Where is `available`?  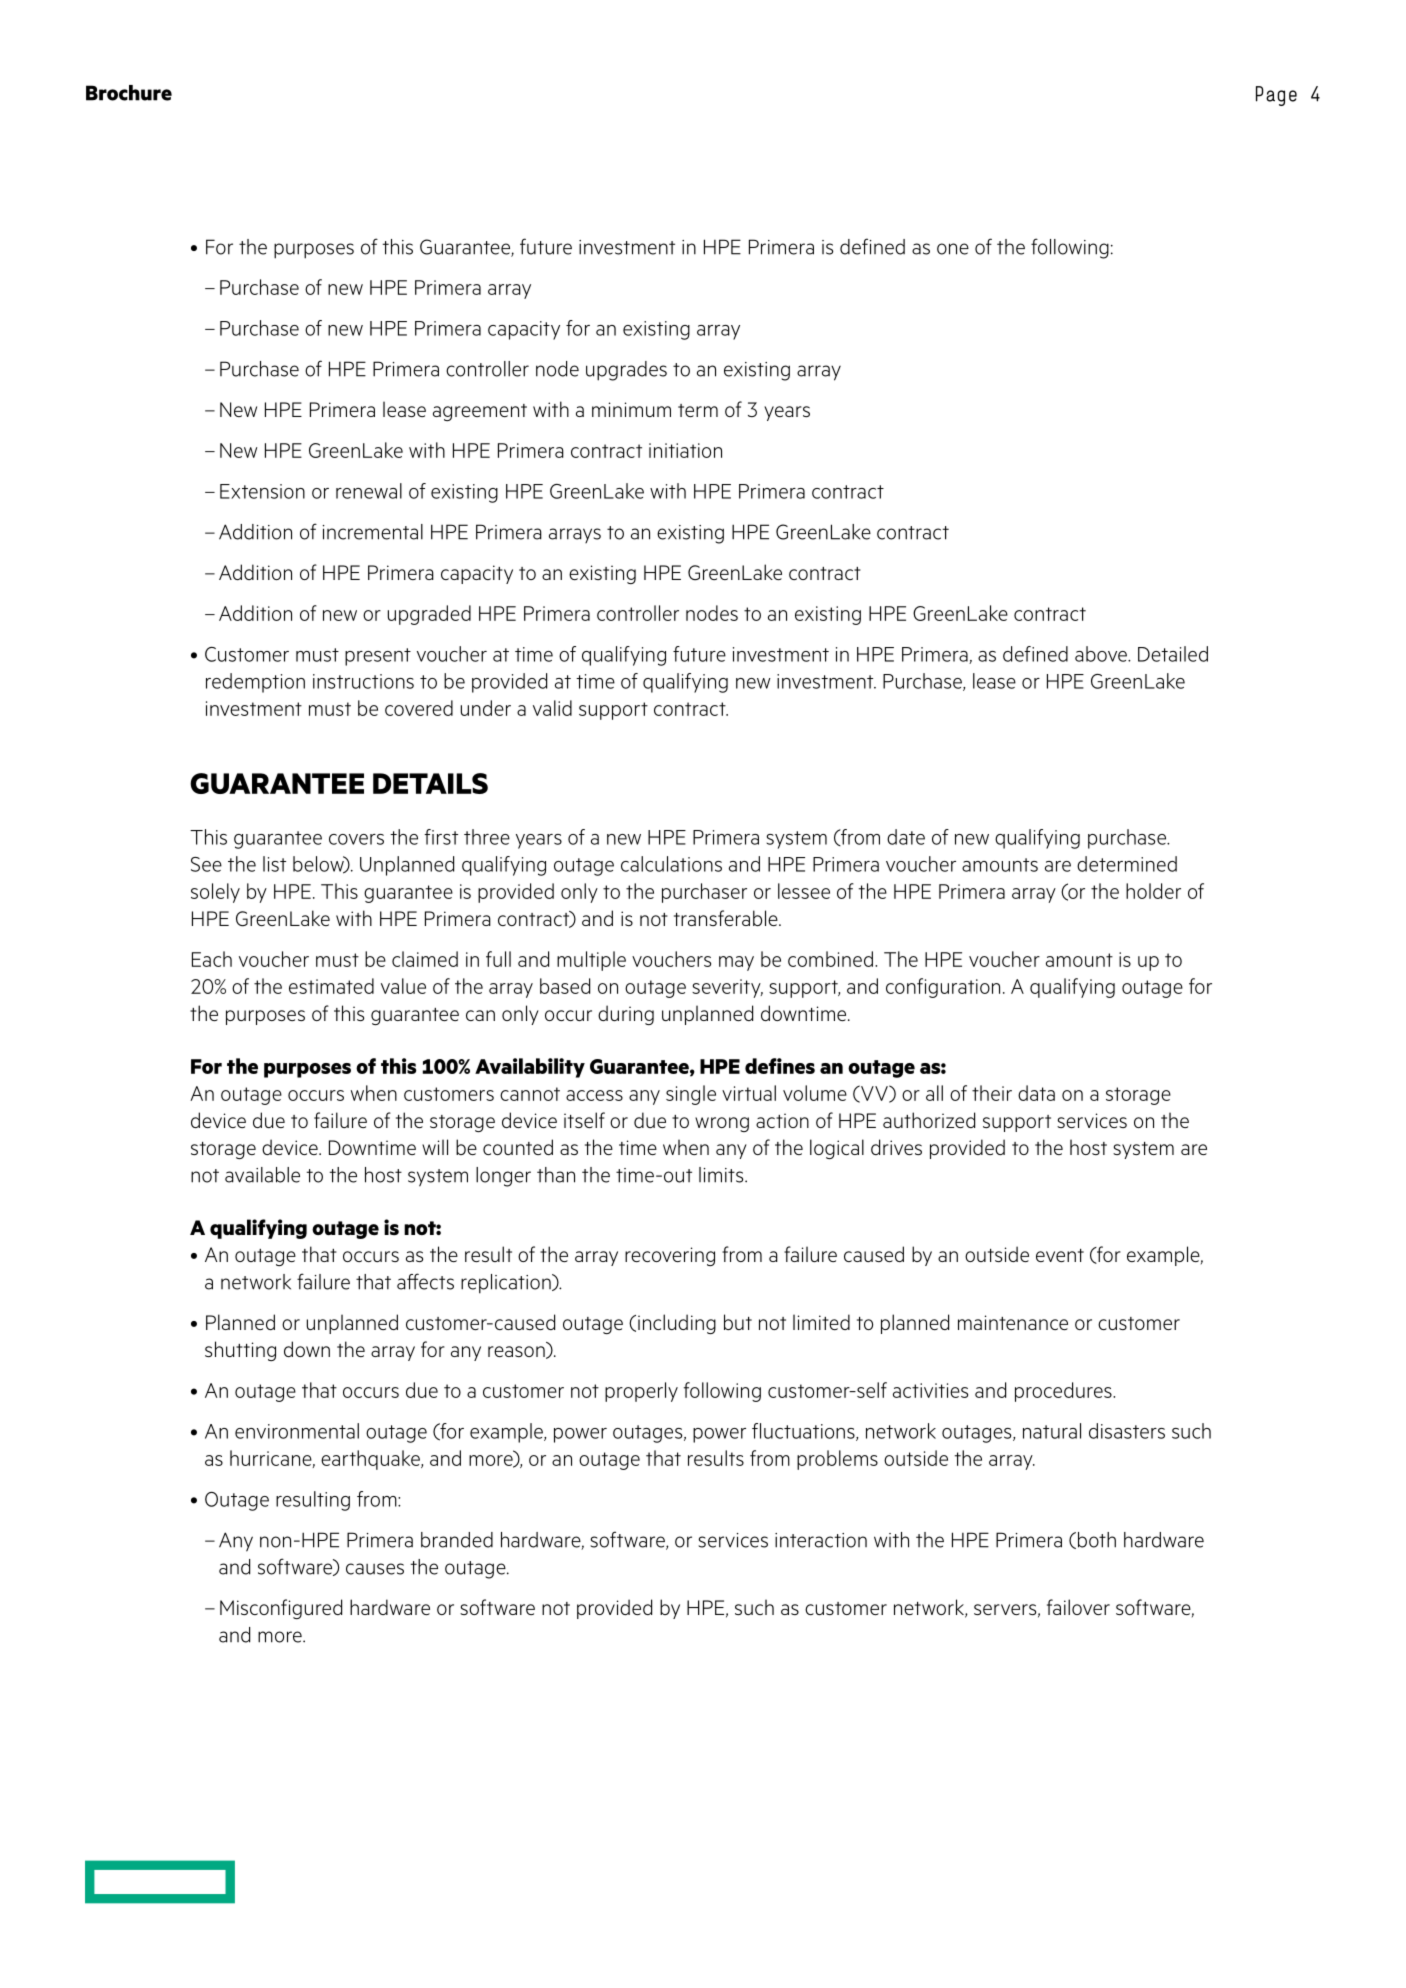
available is located at coordinates (262, 1175).
